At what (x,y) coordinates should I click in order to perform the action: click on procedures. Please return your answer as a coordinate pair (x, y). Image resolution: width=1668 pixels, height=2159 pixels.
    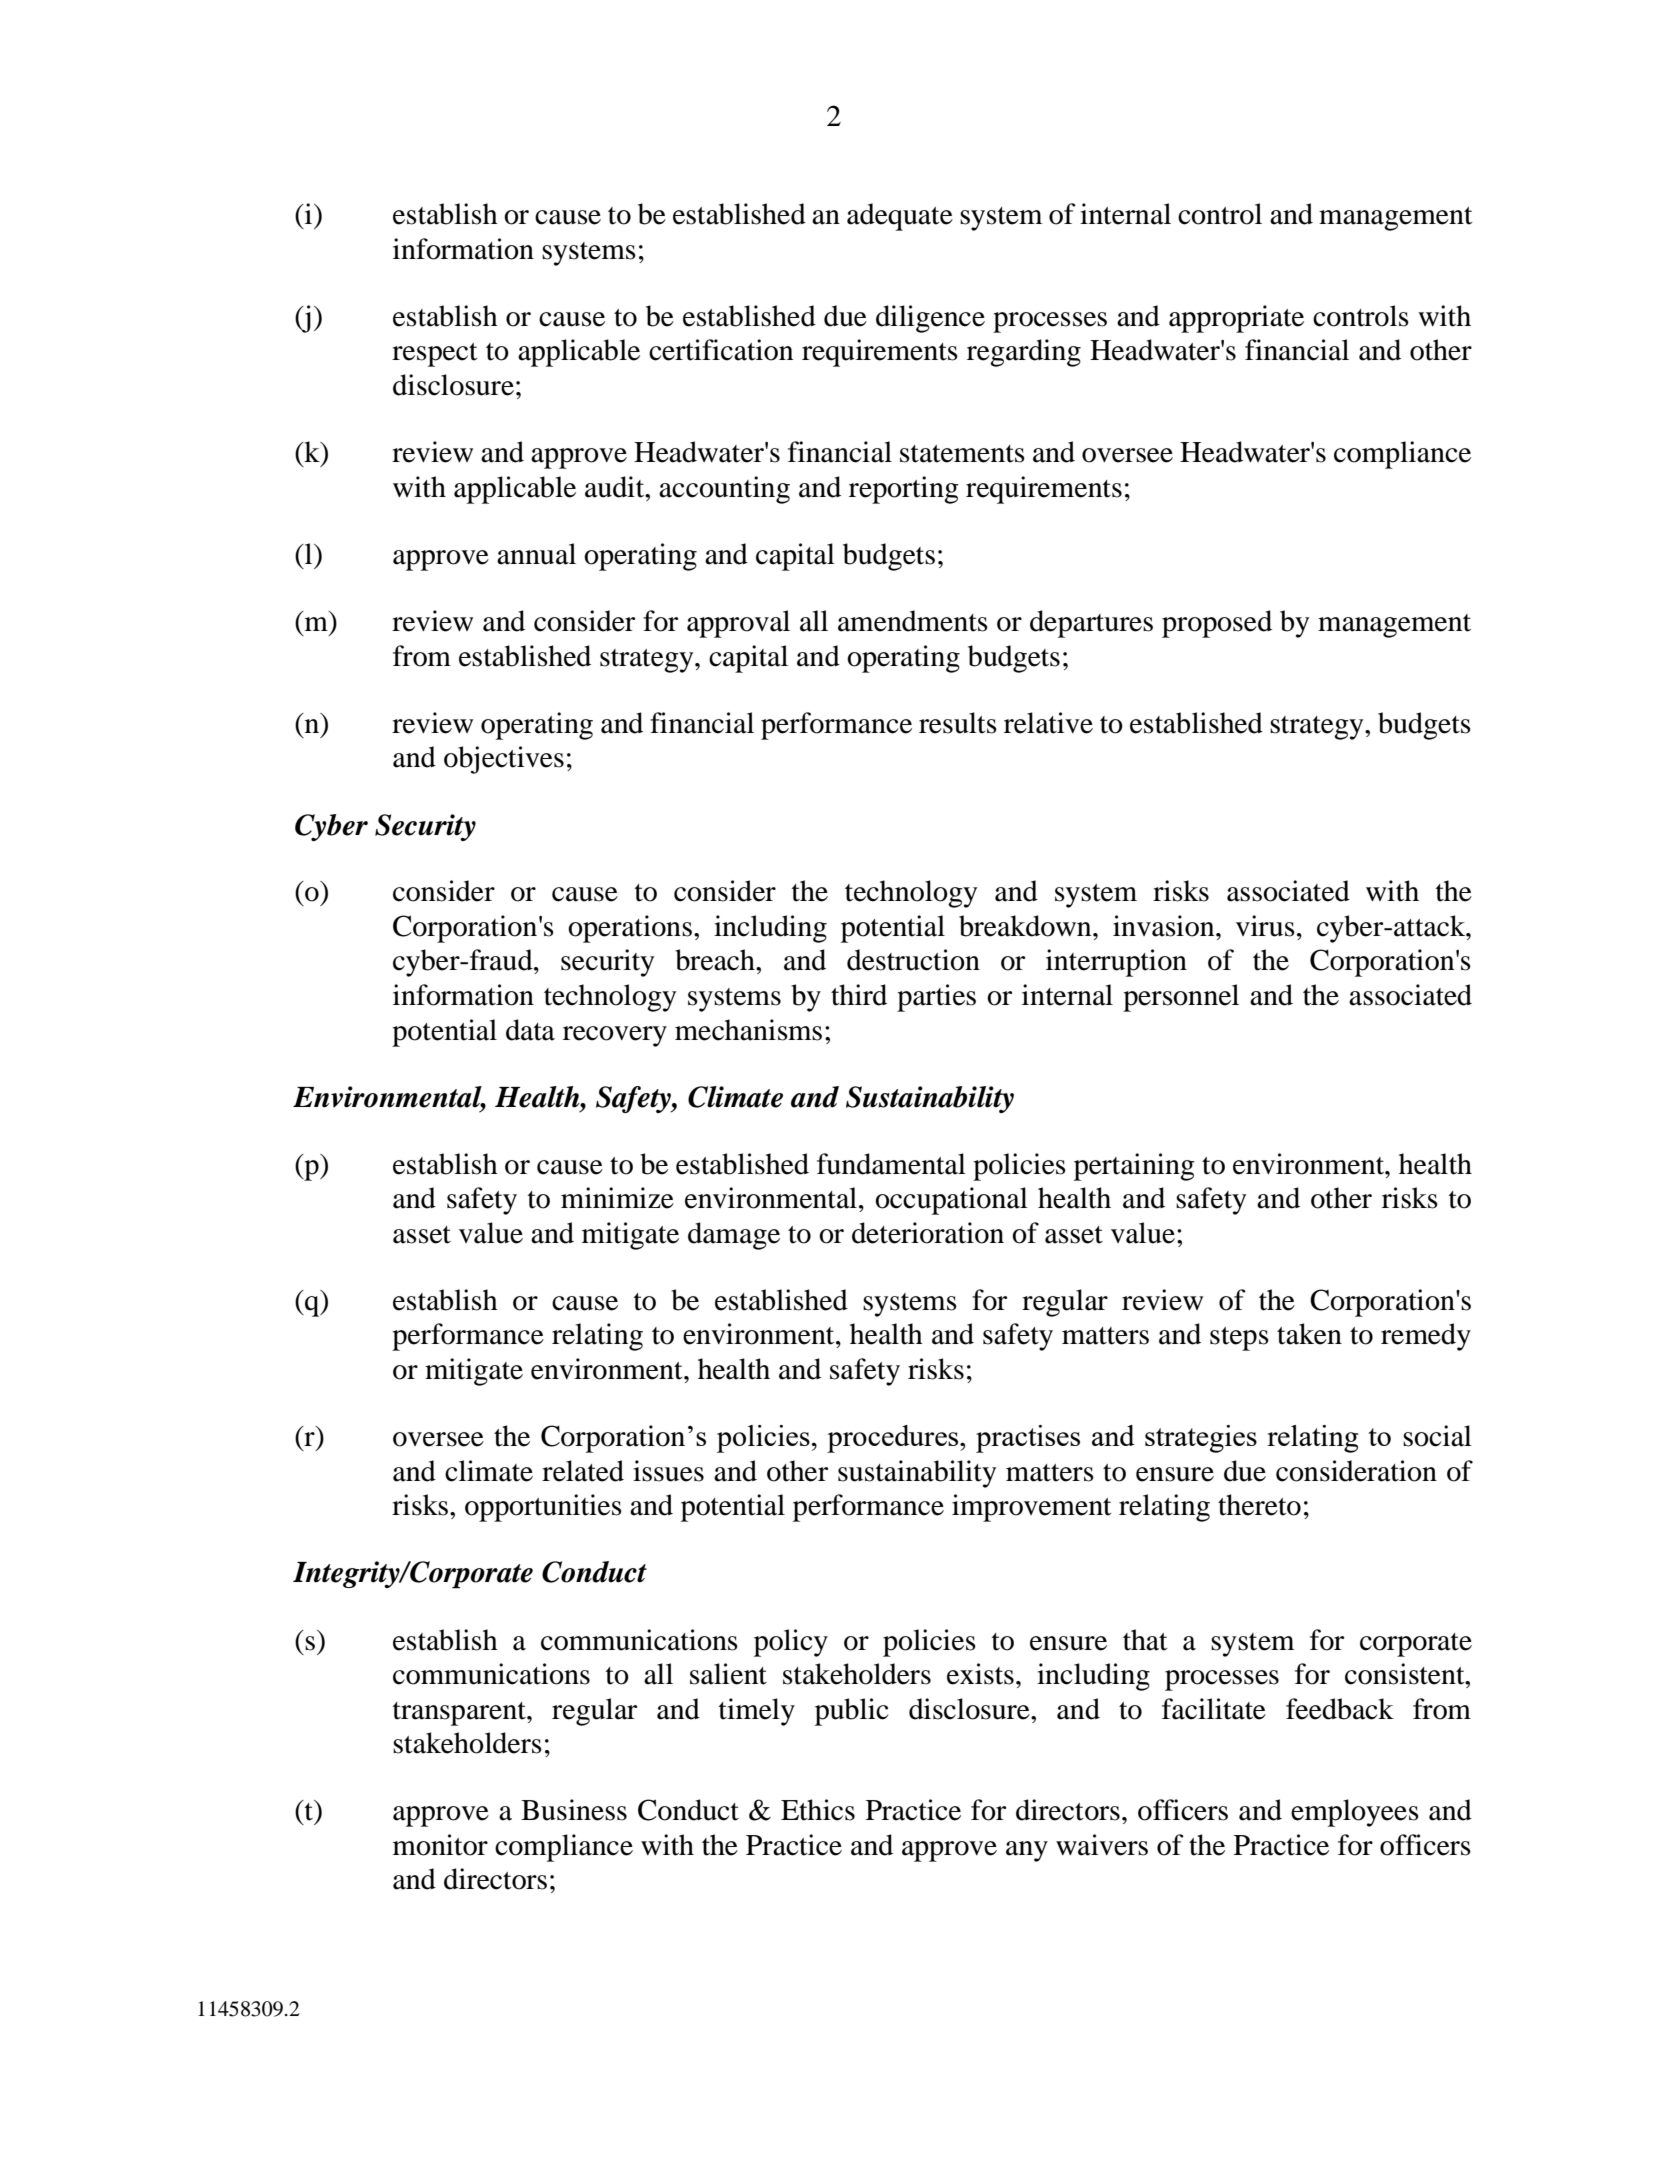
    Looking at the image, I should click on (894, 1439).
